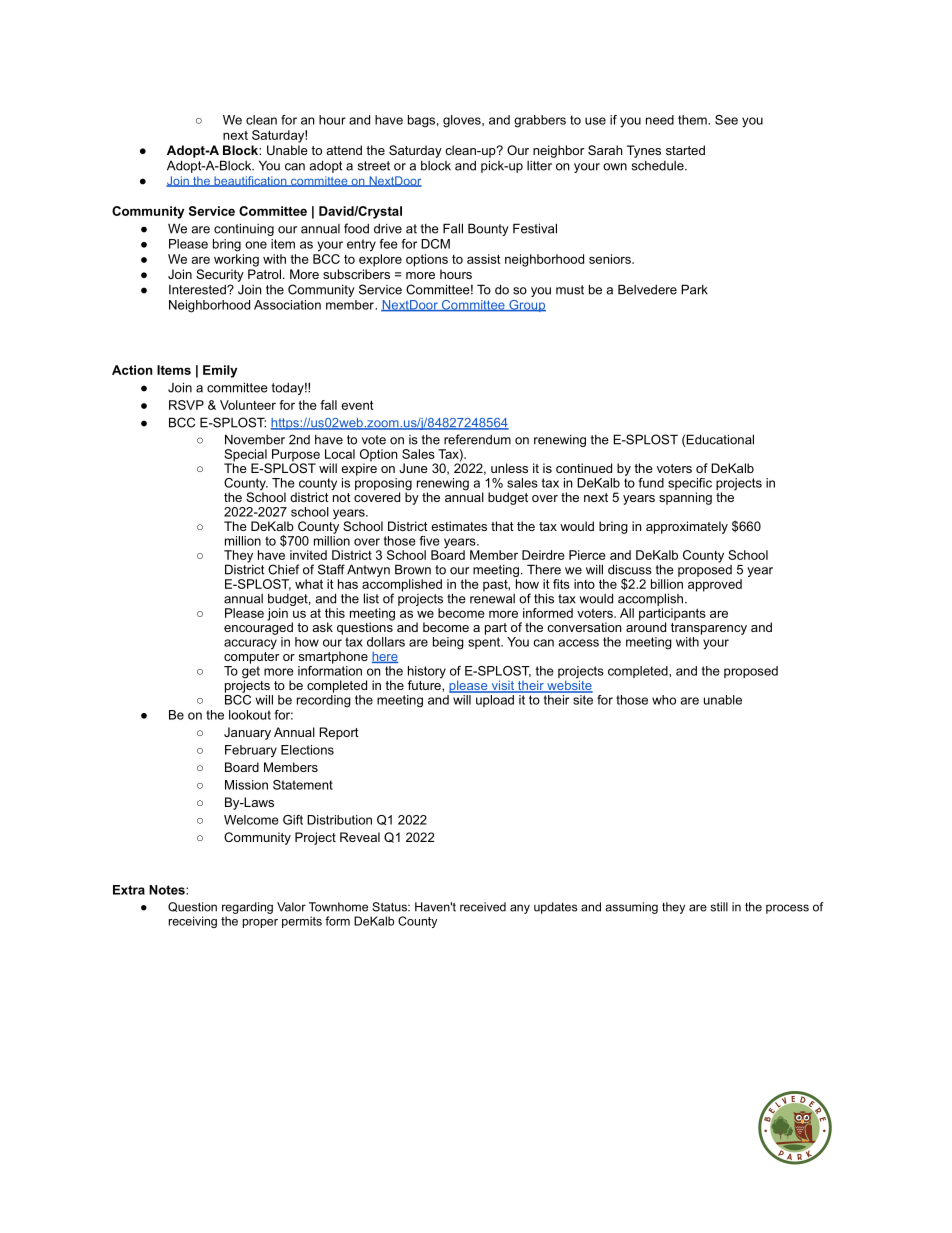  Describe the element at coordinates (685, 150) in the screenshot. I see `started` at that location.
